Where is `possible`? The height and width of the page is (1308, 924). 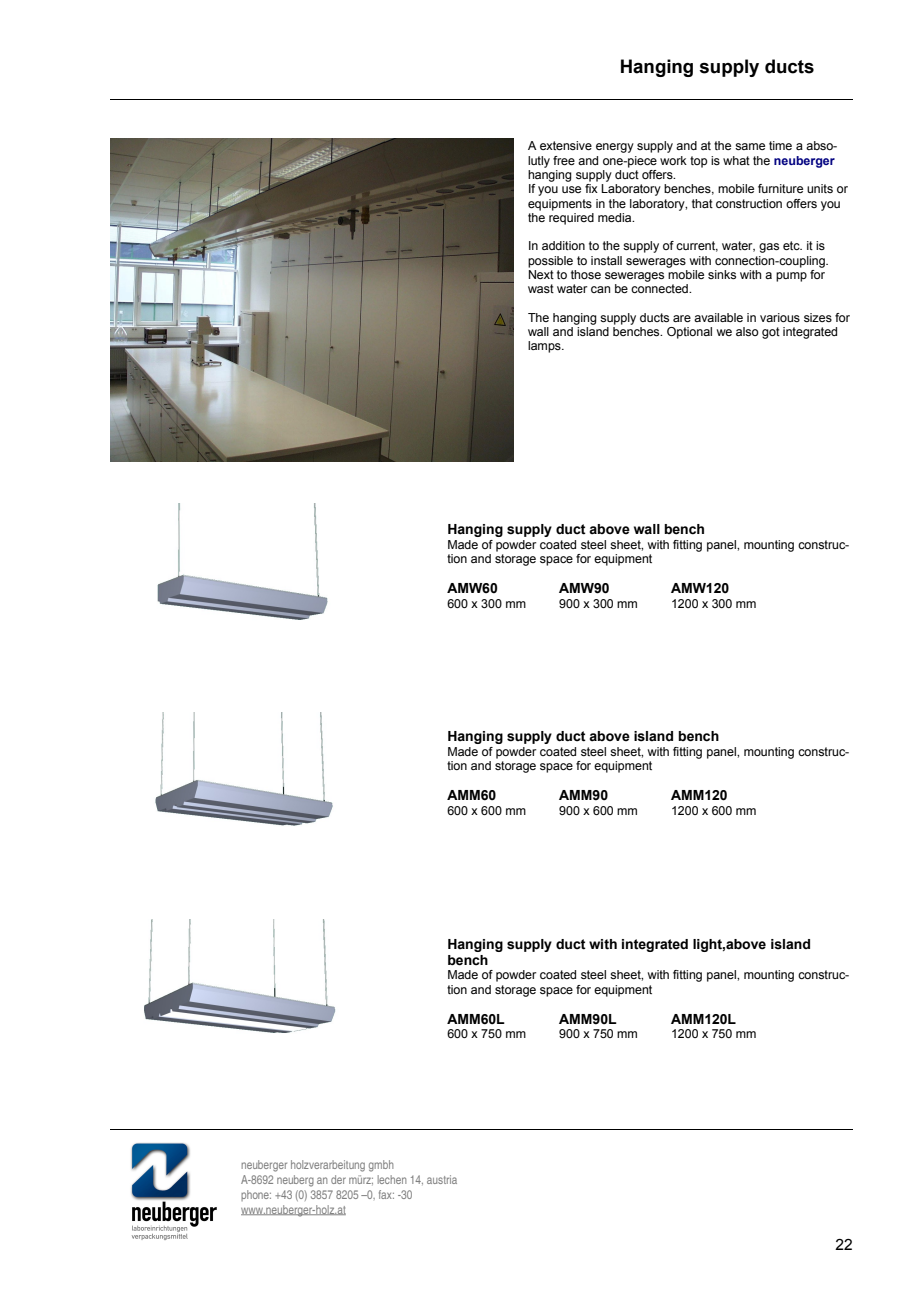 possible is located at coordinates (550, 262).
